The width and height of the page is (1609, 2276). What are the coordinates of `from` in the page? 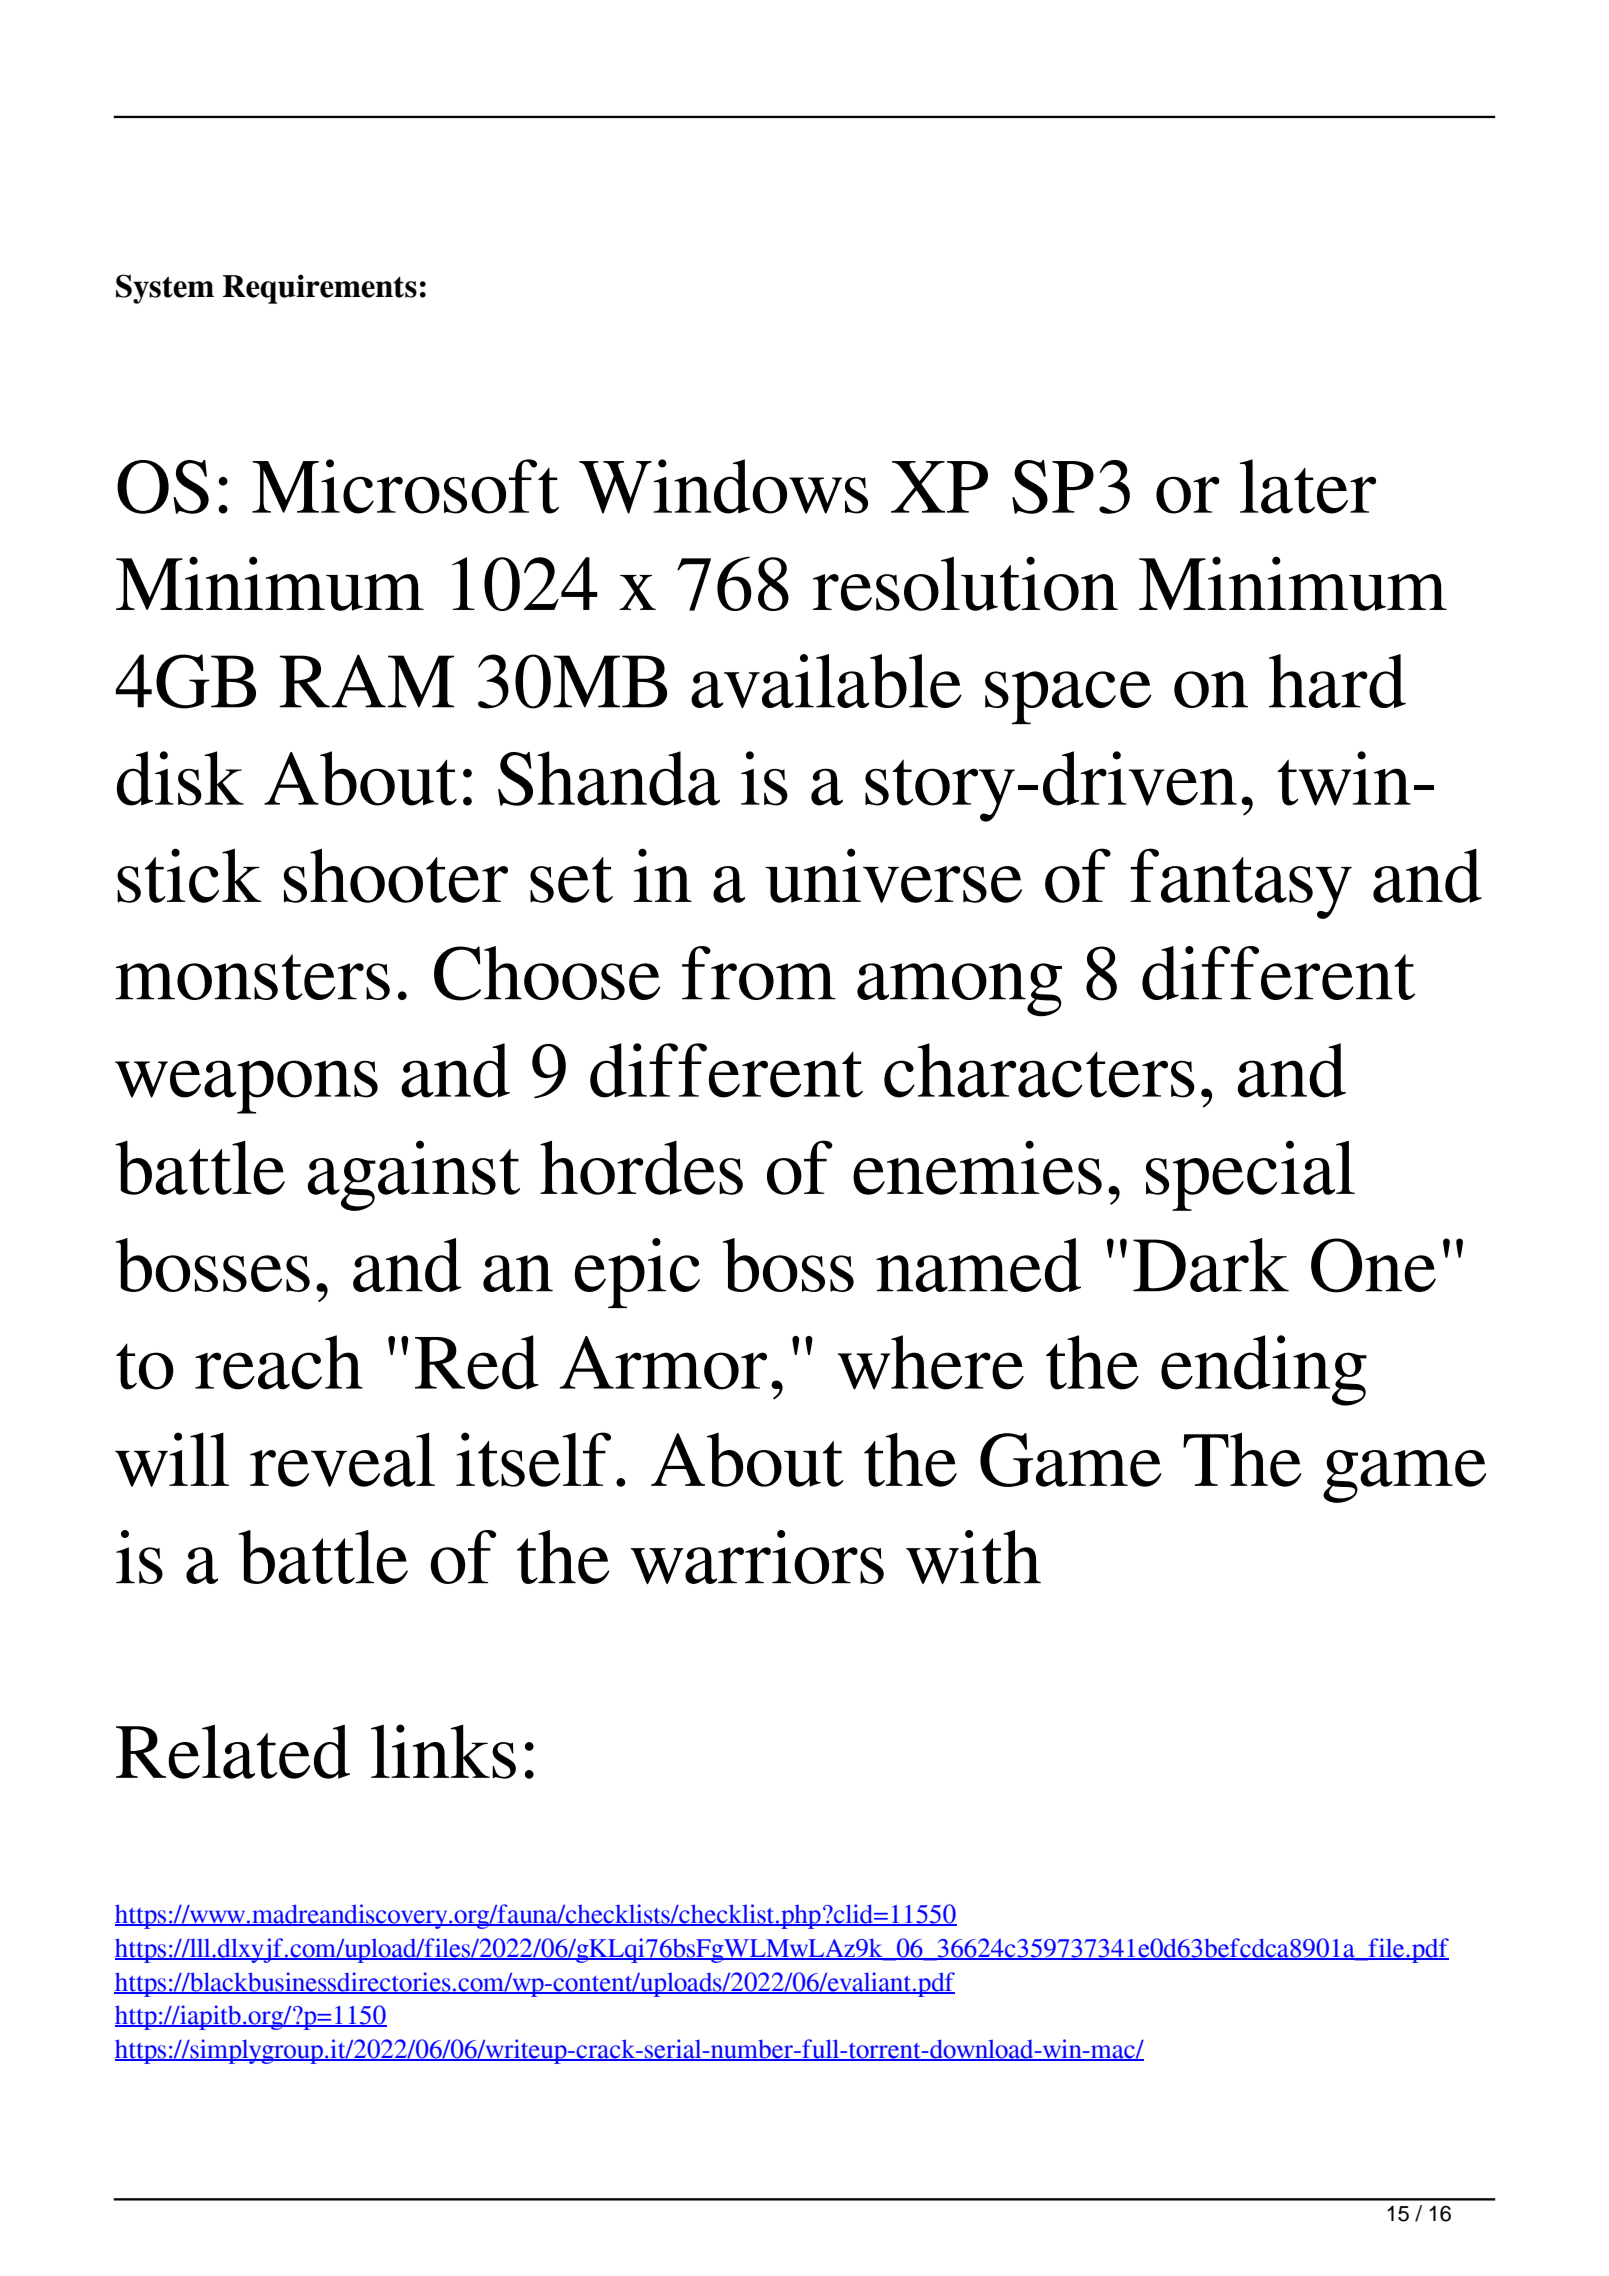 It's located at (759, 973).
